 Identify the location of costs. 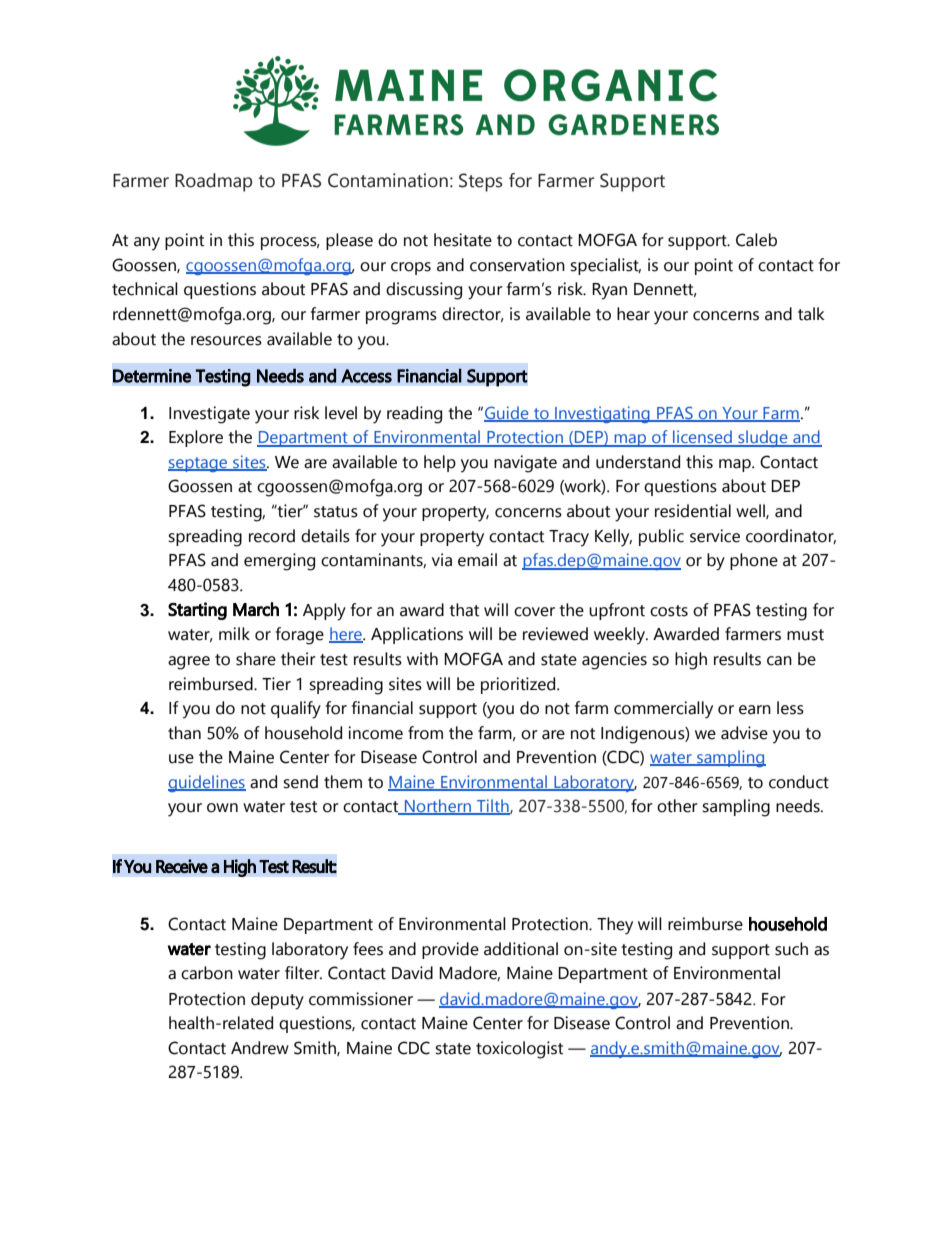
(669, 611).
